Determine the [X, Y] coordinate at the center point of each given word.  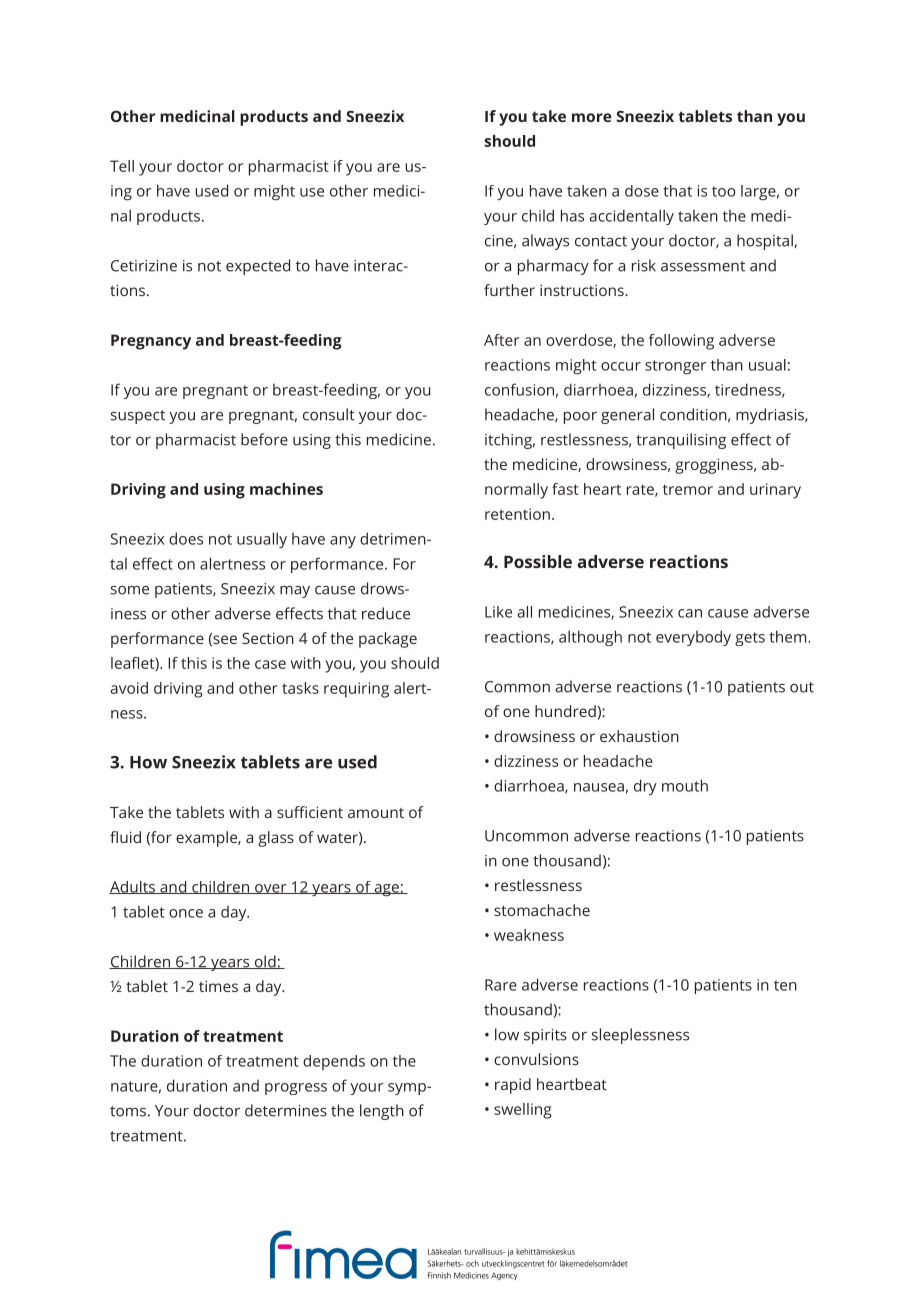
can [690, 613]
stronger [675, 367]
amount [376, 813]
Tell [122, 166]
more [592, 117]
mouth [685, 785]
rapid [513, 1086]
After [501, 340]
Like [498, 612]
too [724, 191]
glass [276, 839]
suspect [138, 417]
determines [286, 1110]
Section [268, 638]
